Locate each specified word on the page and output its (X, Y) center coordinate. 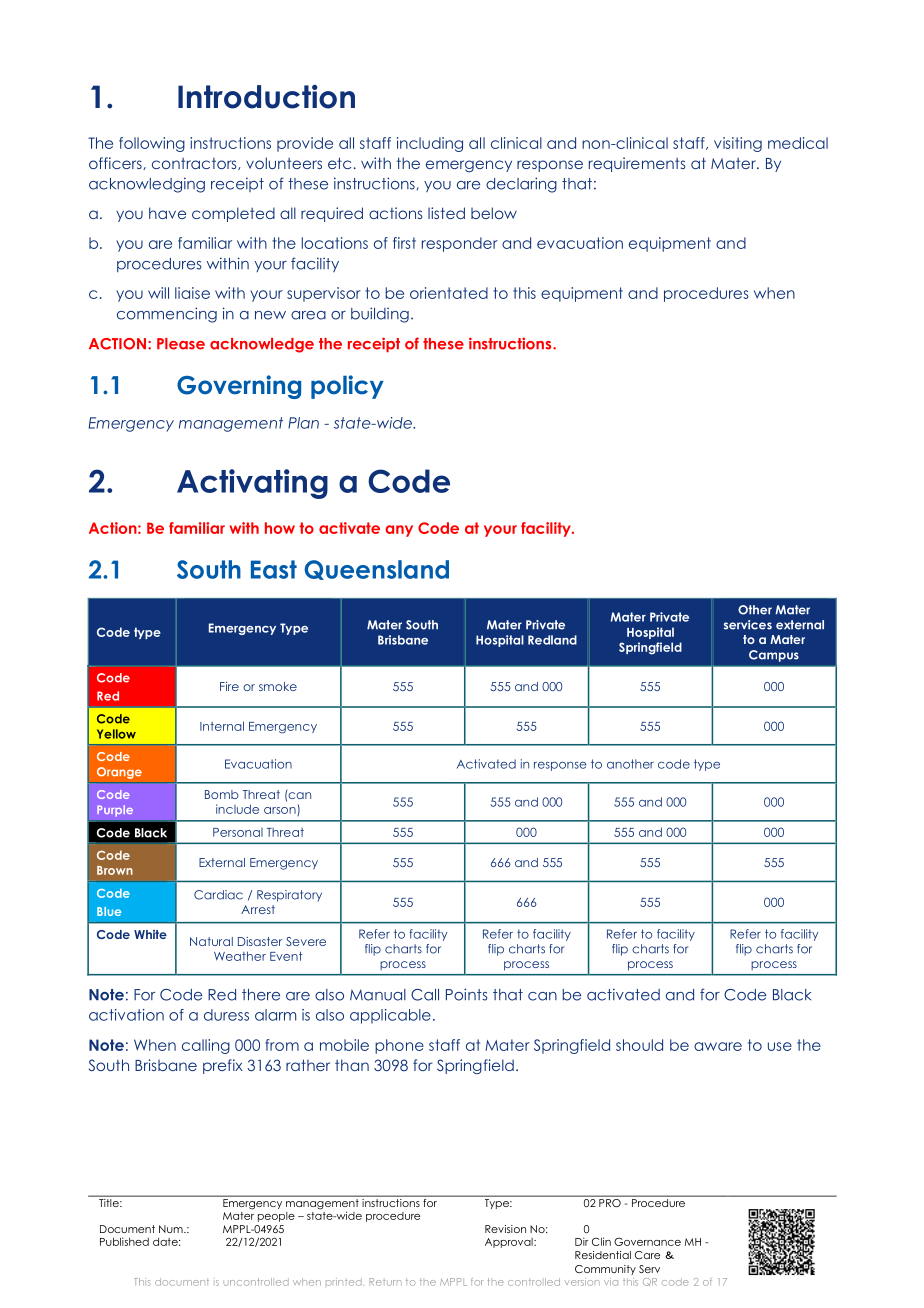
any (399, 531)
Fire (229, 686)
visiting (738, 144)
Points (466, 994)
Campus (774, 656)
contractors (195, 164)
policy (347, 387)
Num (172, 1229)
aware (718, 1046)
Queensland (376, 570)
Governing (239, 387)
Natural (211, 941)
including (430, 144)
